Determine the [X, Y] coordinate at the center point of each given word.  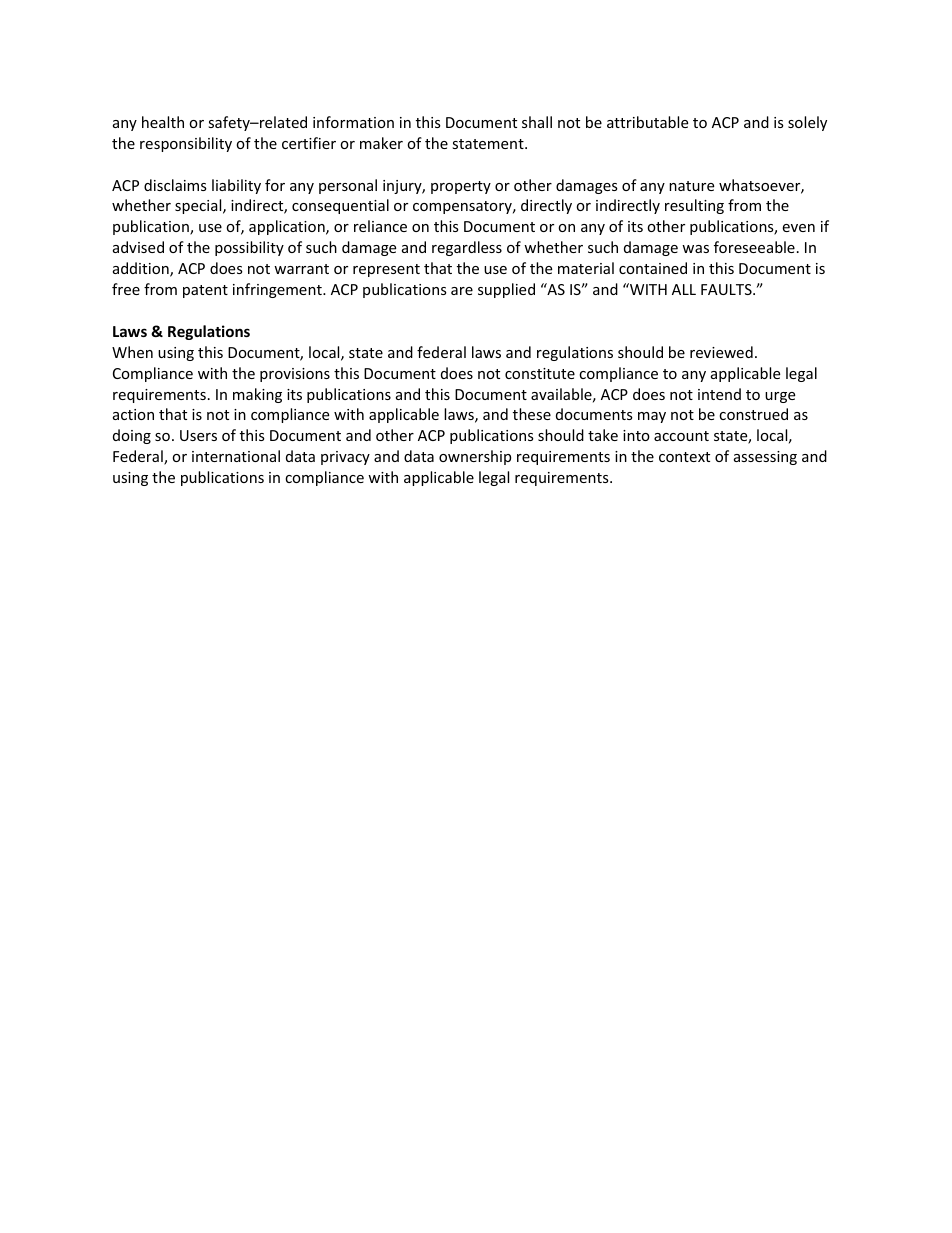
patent [205, 291]
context [684, 457]
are [462, 291]
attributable [647, 122]
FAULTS [727, 289]
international [236, 456]
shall [537, 122]
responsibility [186, 144]
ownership [475, 457]
